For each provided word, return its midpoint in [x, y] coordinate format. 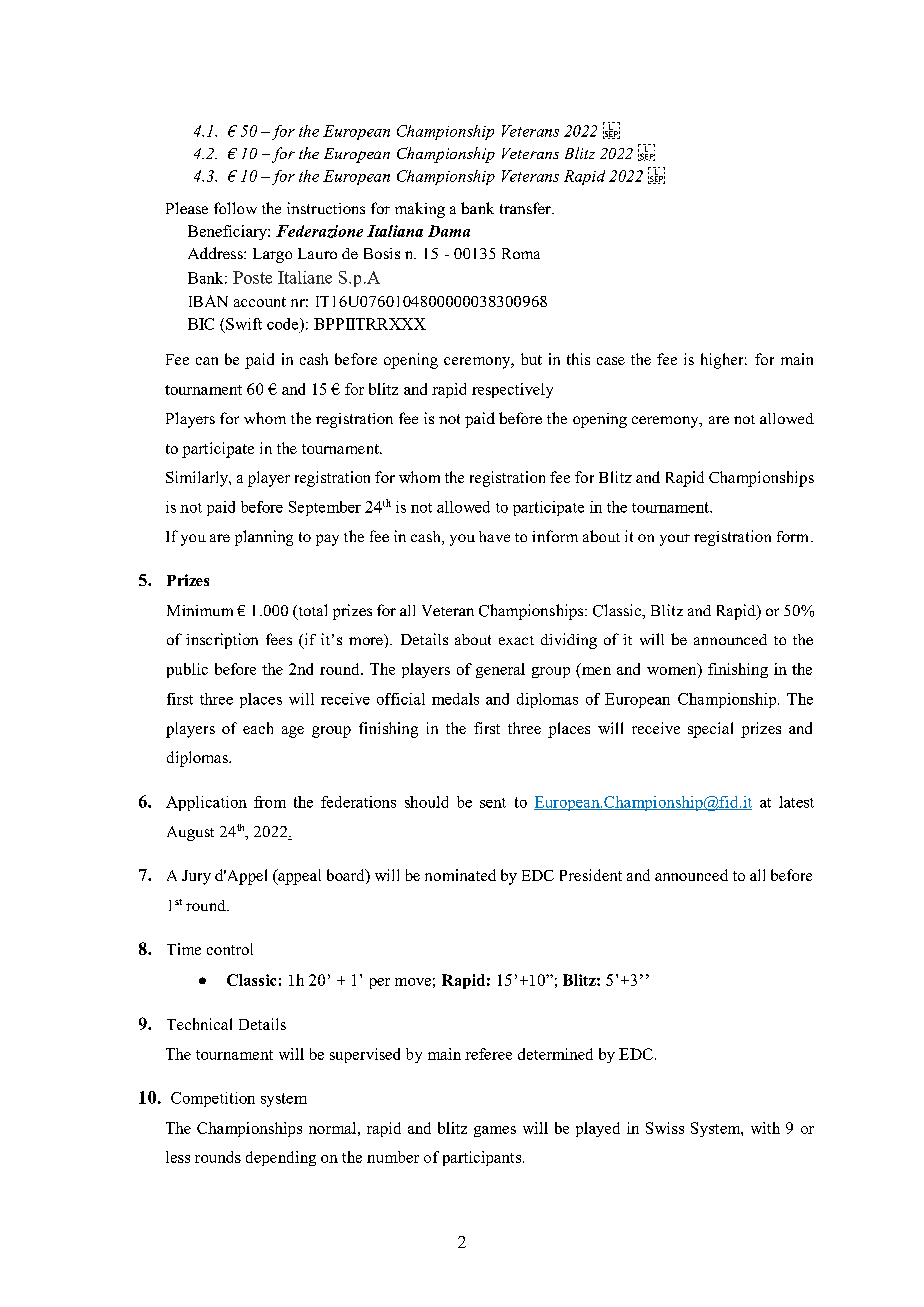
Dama [449, 231]
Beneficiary [228, 232]
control [230, 949]
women [673, 672]
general [500, 670]
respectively [512, 390]
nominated [460, 875]
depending [281, 1158]
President [591, 875]
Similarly [198, 479]
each [258, 728]
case [611, 361]
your [675, 540]
